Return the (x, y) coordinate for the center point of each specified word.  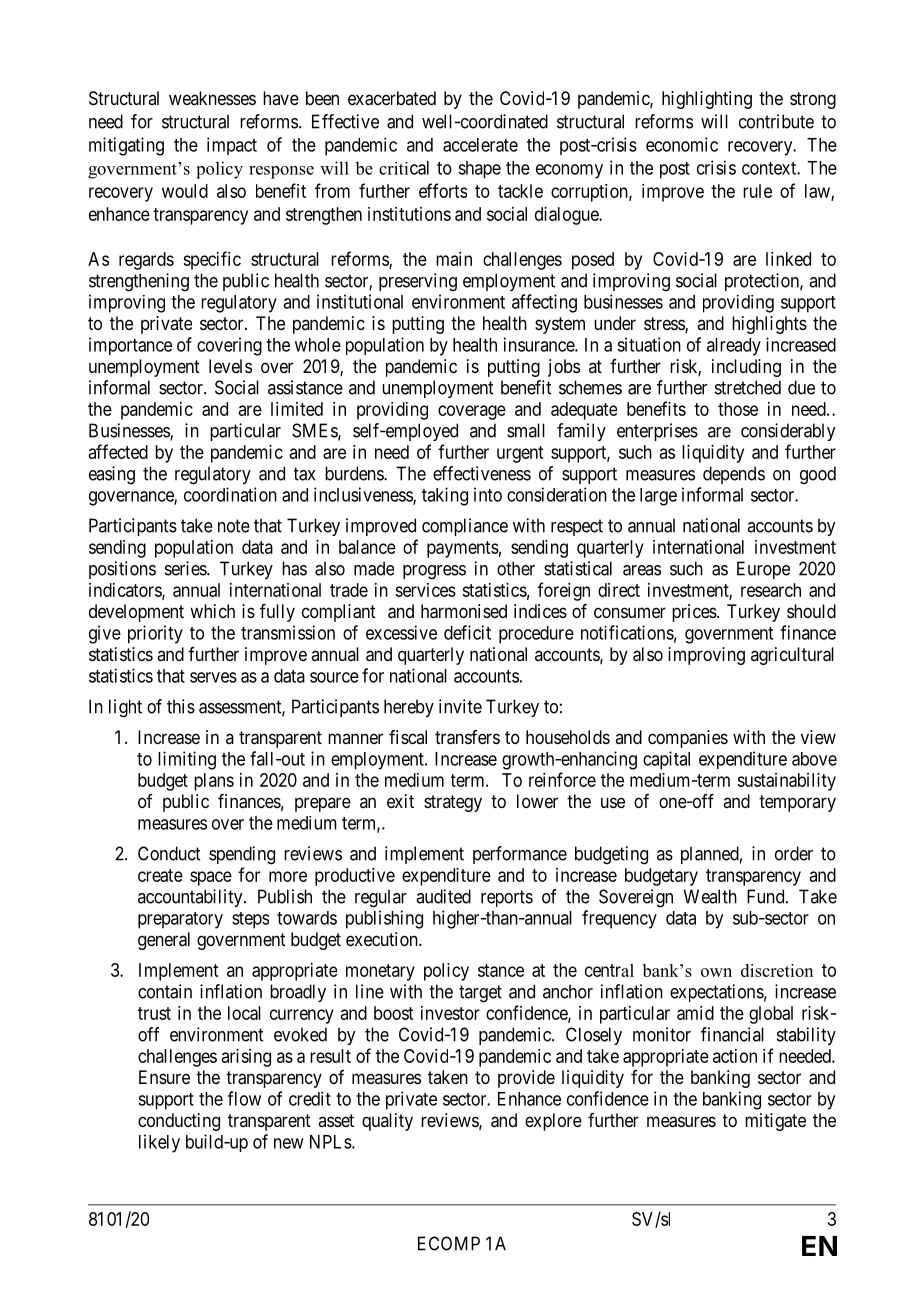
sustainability (786, 782)
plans (214, 782)
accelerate (480, 145)
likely (159, 1143)
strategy (453, 803)
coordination (230, 494)
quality (387, 1122)
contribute (776, 121)
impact (232, 146)
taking (445, 496)
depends (734, 475)
